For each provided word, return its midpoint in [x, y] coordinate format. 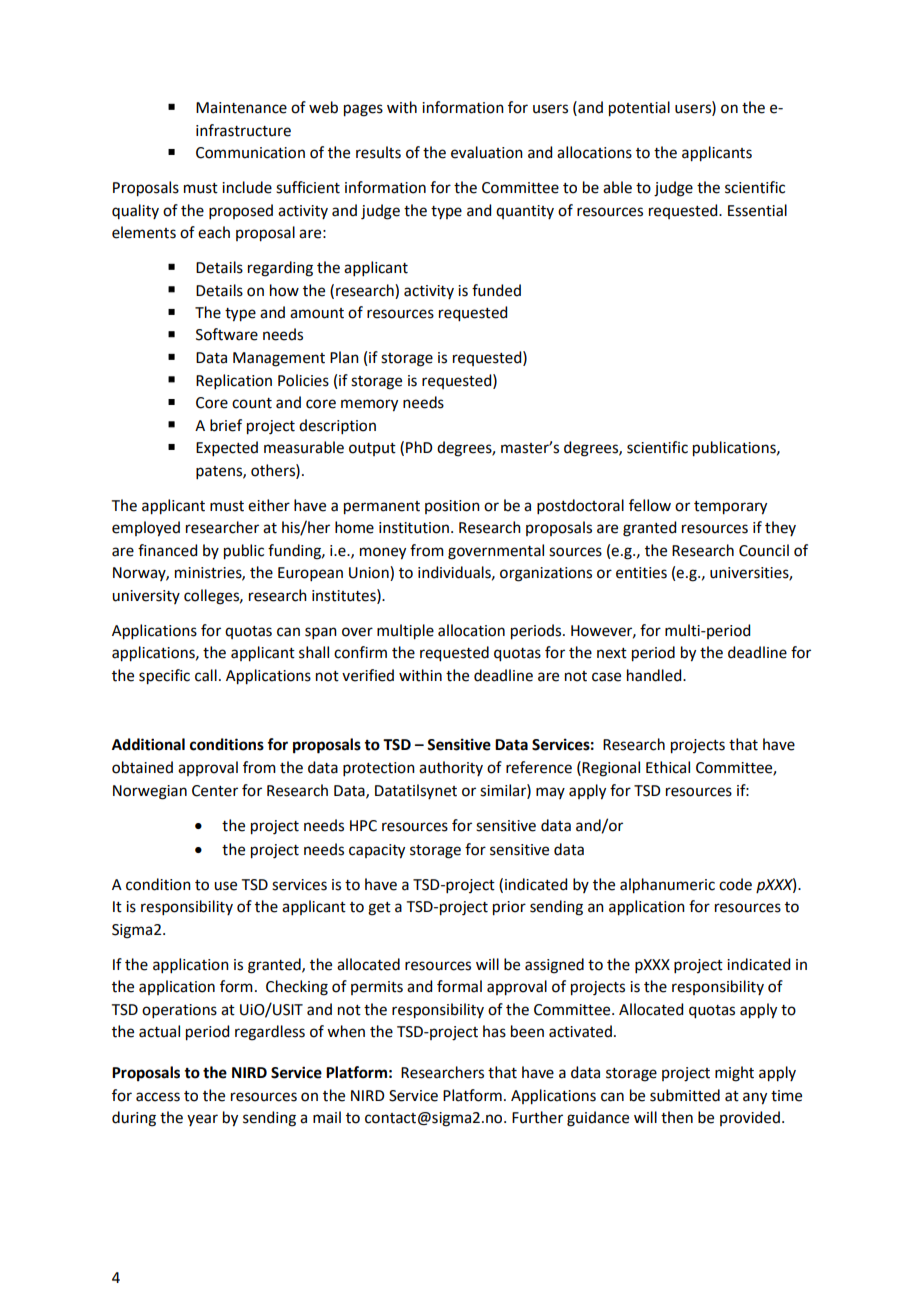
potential [639, 109]
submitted [685, 1095]
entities [641, 573]
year [202, 1120]
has [494, 1031]
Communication [250, 153]
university [146, 597]
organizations [546, 574]
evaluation [487, 152]
